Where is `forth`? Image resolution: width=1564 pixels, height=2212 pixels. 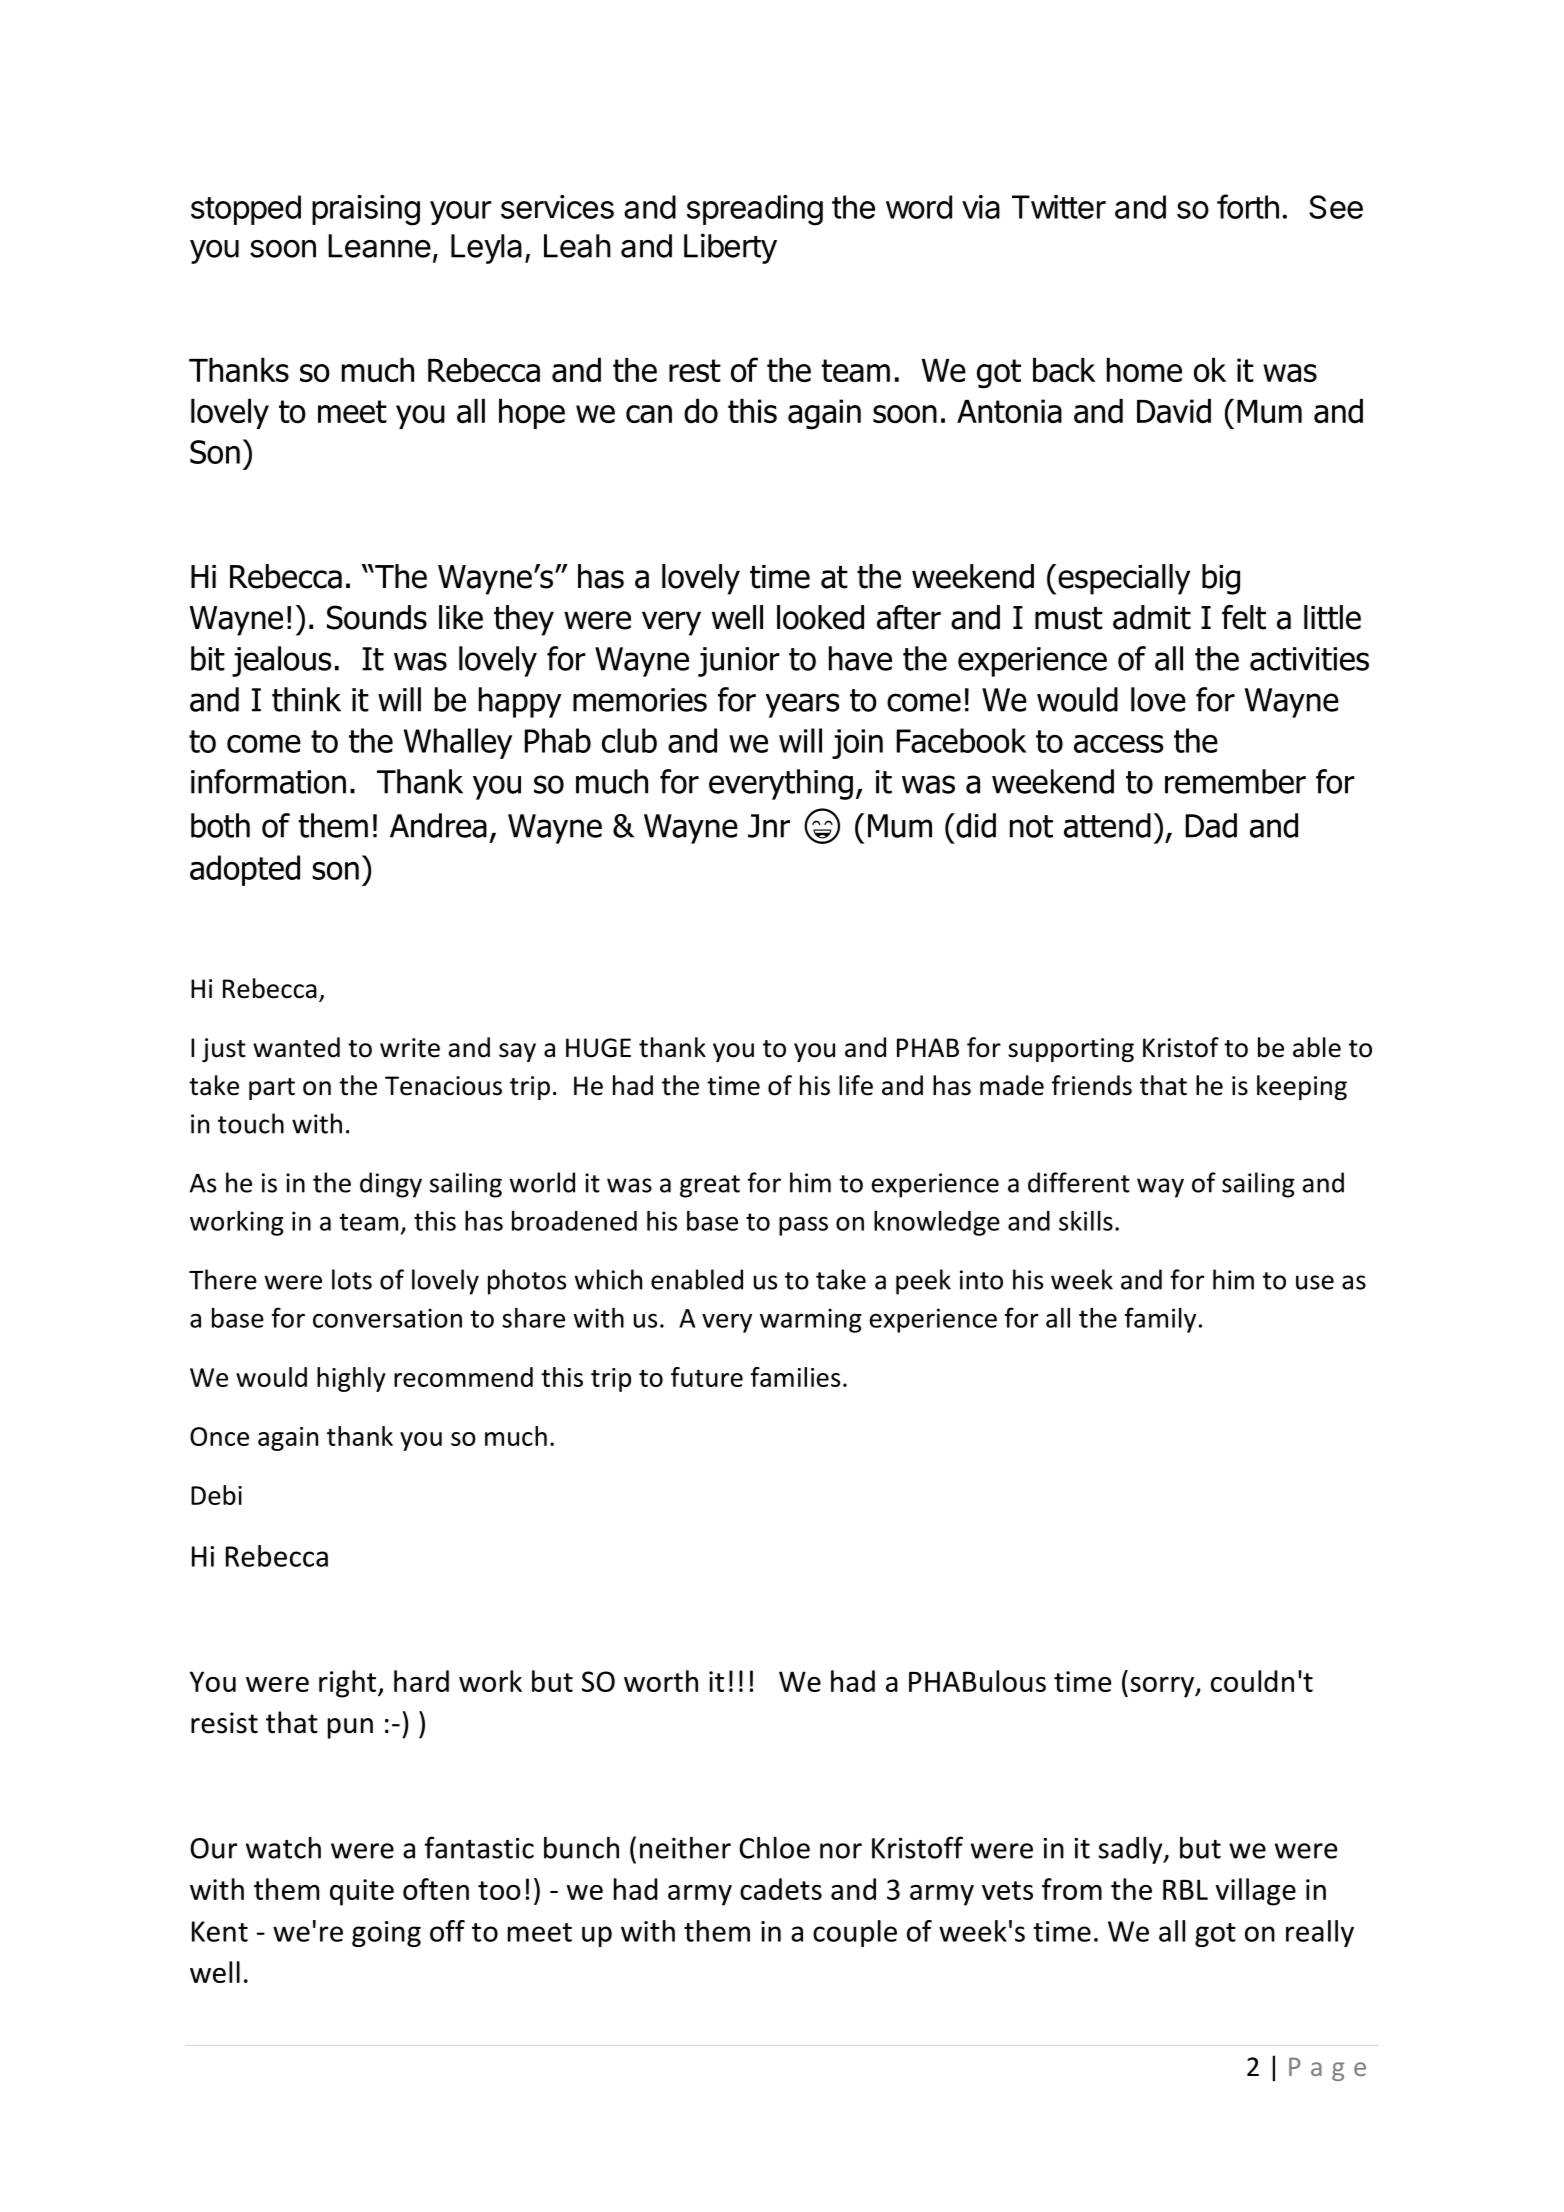
forth is located at coordinates (1248, 206).
